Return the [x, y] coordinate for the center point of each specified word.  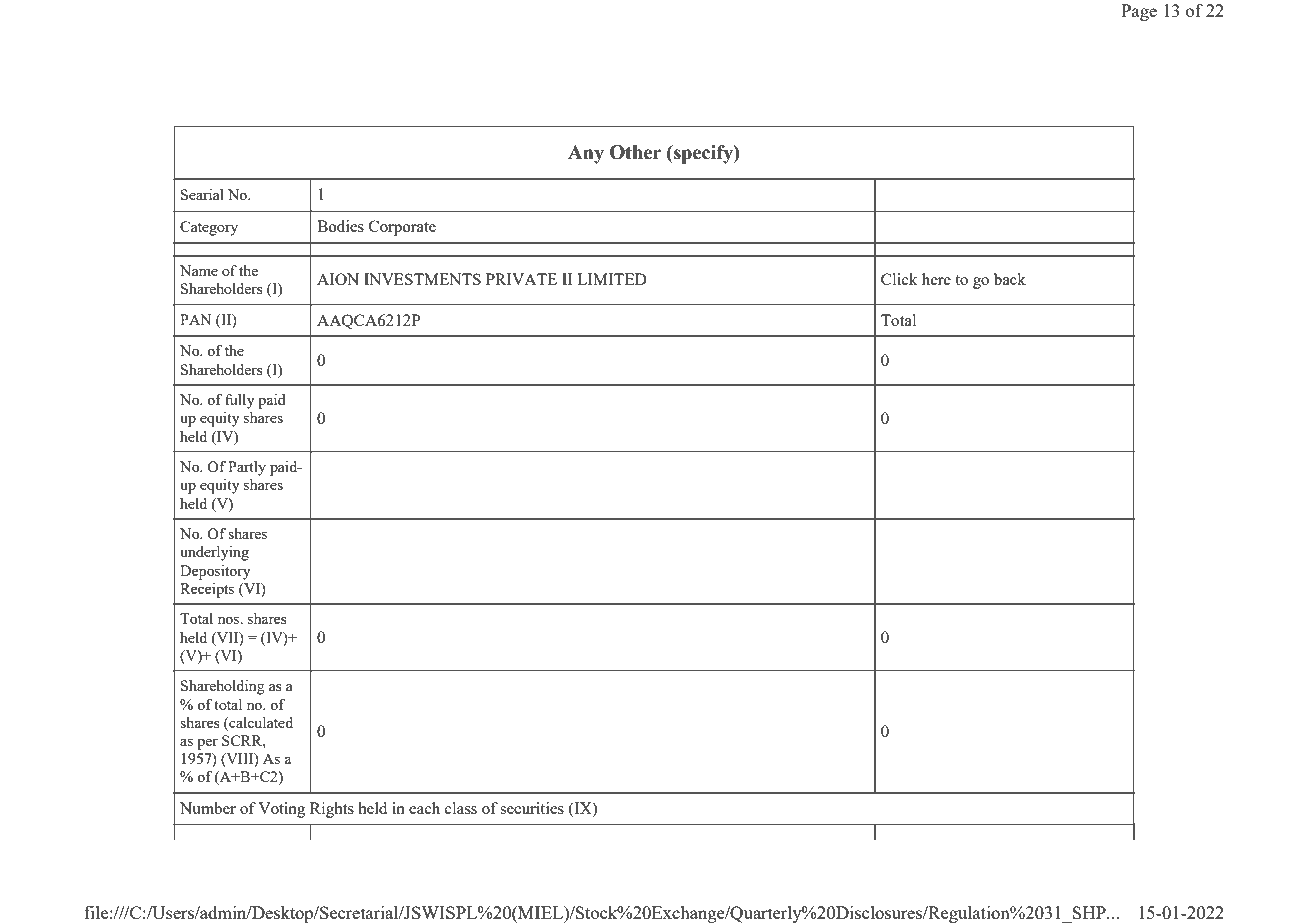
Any [586, 154]
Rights [332, 810]
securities [532, 808]
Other [635, 152]
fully [239, 401]
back [1010, 279]
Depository [215, 572]
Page [1139, 12]
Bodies [340, 226]
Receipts [207, 590]
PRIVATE [521, 279]
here [936, 279]
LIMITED [612, 279]
